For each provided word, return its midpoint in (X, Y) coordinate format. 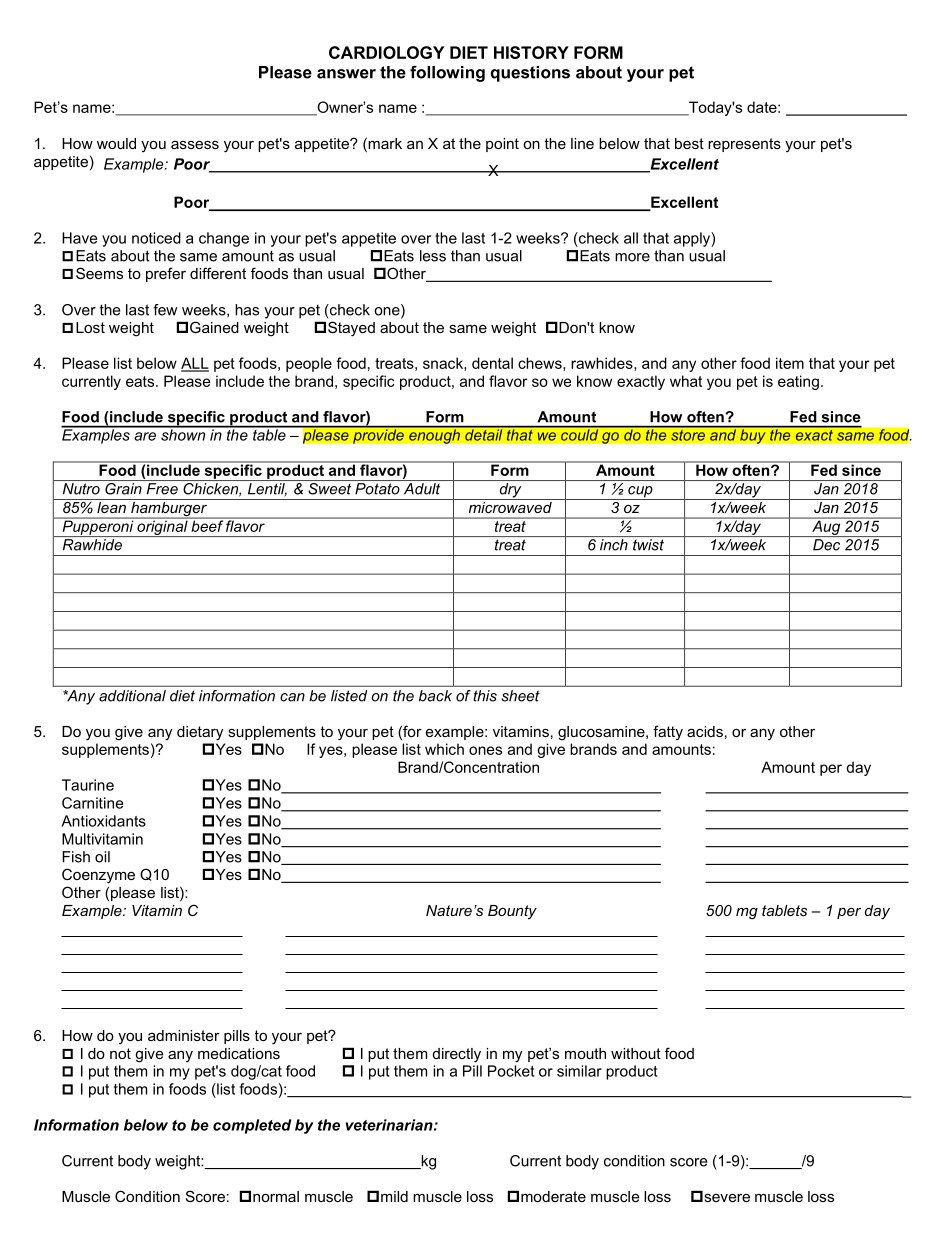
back (435, 696)
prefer (166, 274)
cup (640, 493)
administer (184, 1035)
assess (195, 144)
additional (132, 696)
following (447, 73)
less (433, 256)
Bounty (512, 912)
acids (705, 731)
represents (744, 145)
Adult (422, 489)
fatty (668, 733)
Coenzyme (98, 876)
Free (162, 489)
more (632, 257)
